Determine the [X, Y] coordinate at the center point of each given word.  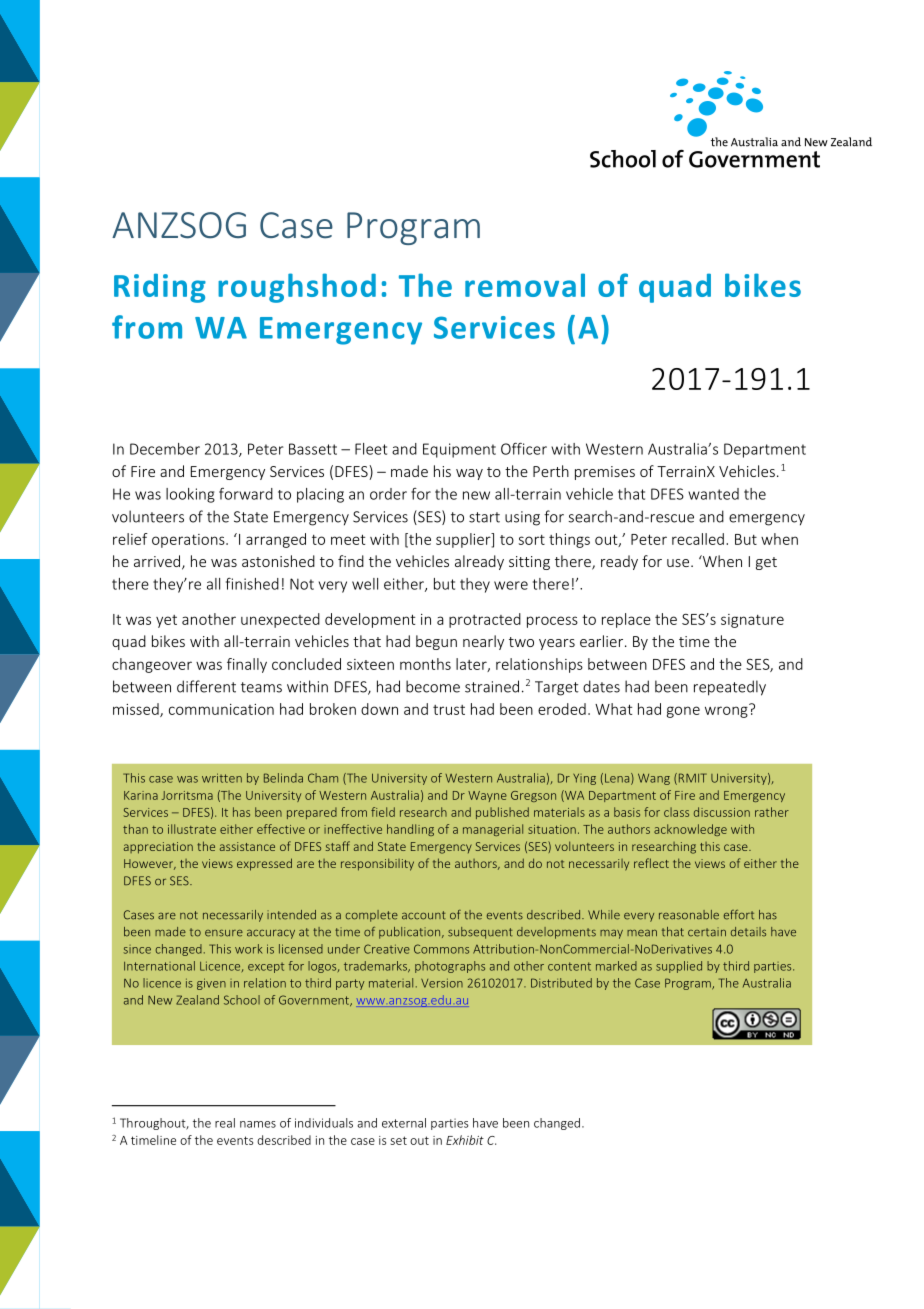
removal [525, 285]
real [225, 1123]
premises [605, 473]
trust [449, 710]
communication [221, 709]
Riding [160, 288]
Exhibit [465, 1140]
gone [683, 712]
